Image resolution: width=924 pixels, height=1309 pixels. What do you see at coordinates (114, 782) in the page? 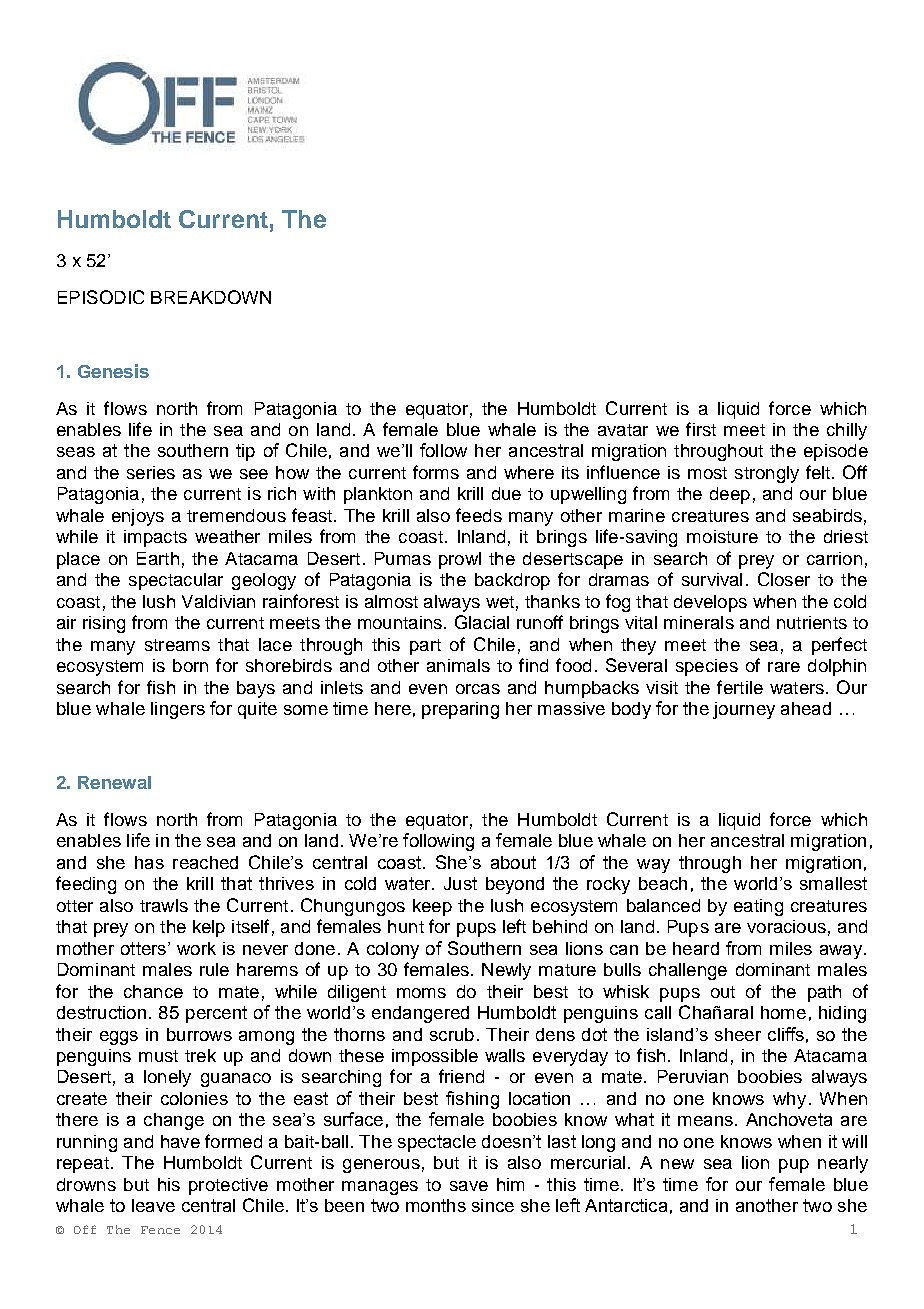
I see `Renewal` at bounding box center [114, 782].
